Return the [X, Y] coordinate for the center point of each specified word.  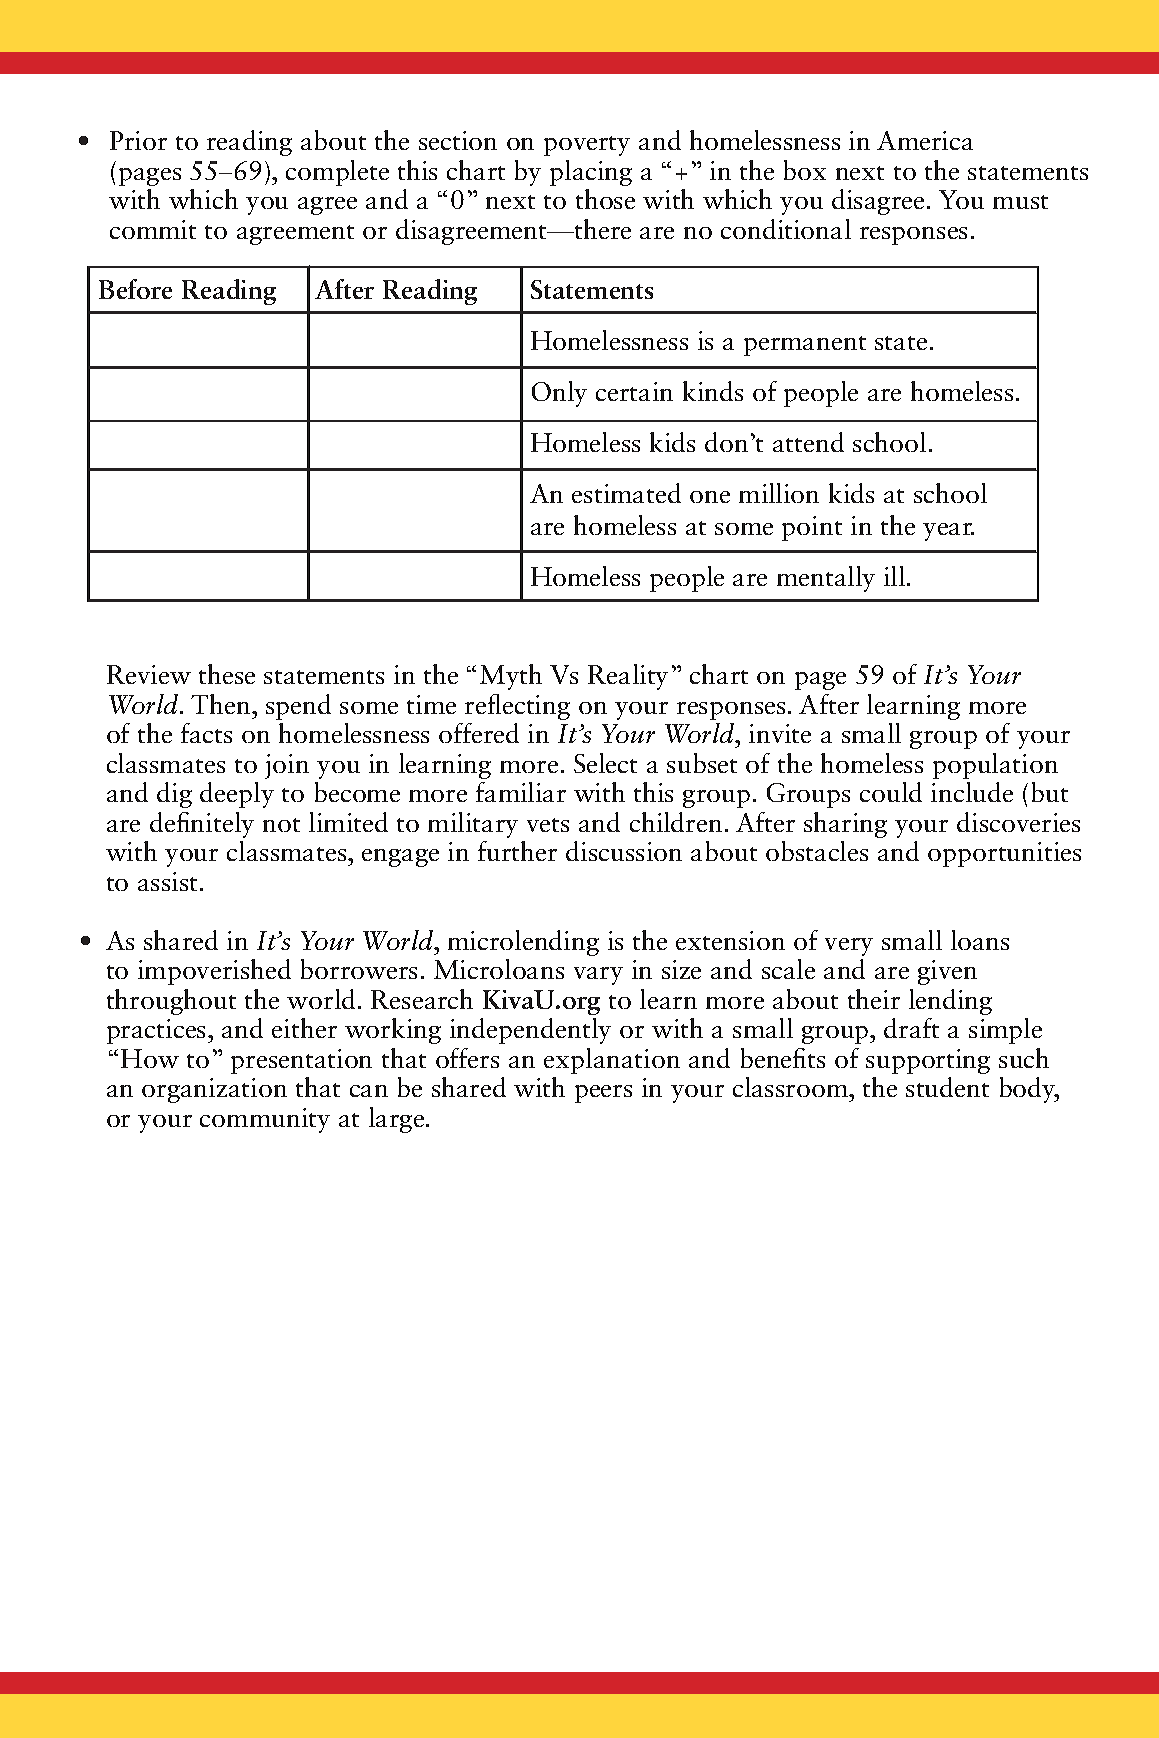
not [281, 825]
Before [135, 289]
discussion [624, 851]
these [227, 674]
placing [591, 173]
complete [337, 173]
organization [214, 1090]
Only [559, 394]
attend [808, 442]
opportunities [1004, 854]
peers [603, 1094]
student [947, 1087]
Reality [628, 677]
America [925, 140]
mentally [826, 579]
